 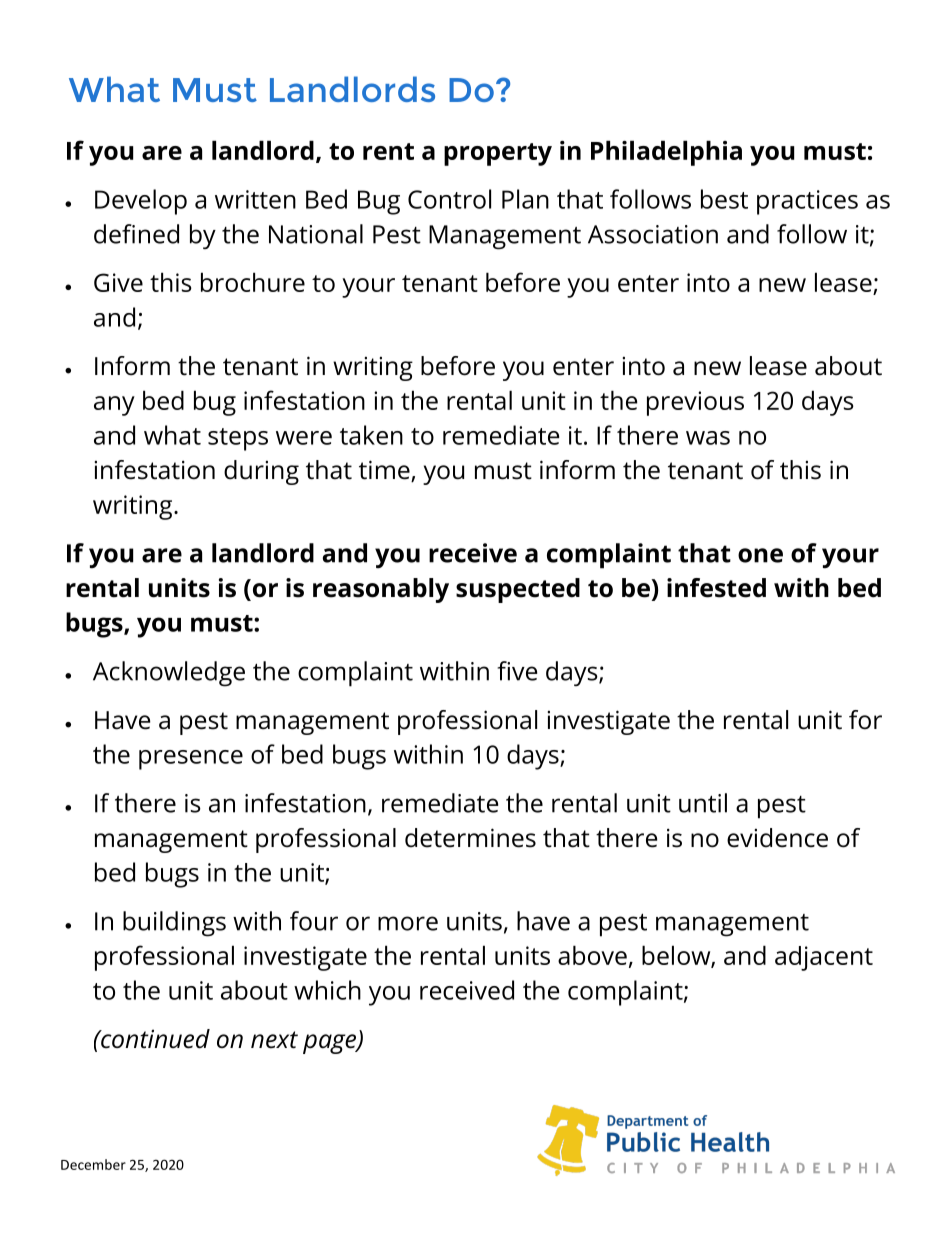 I want to click on until, so click(x=703, y=803).
